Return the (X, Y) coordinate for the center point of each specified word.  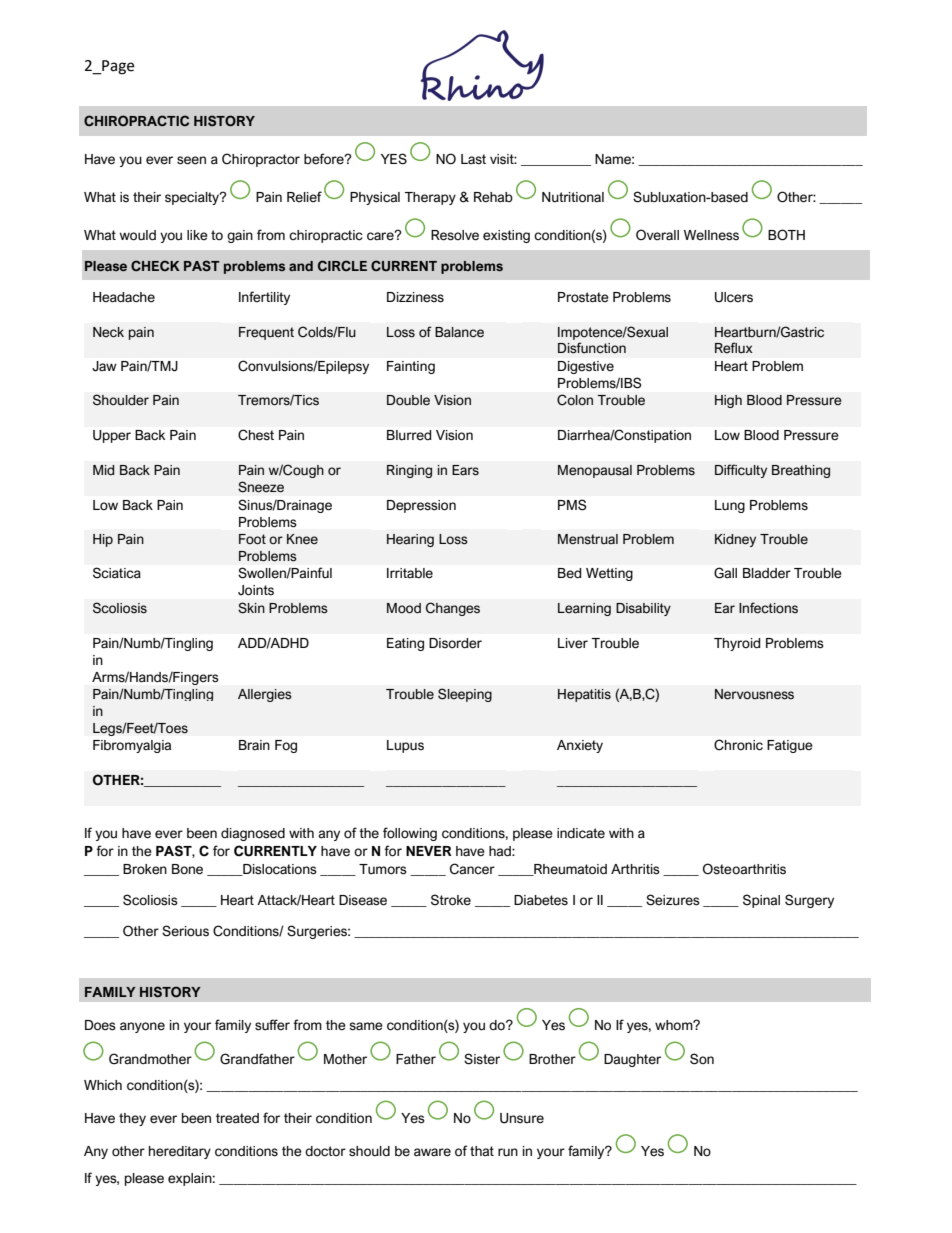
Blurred (409, 435)
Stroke (451, 900)
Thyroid (737, 644)
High (728, 401)
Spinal (761, 901)
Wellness (711, 235)
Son (702, 1059)
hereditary (180, 1152)
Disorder (455, 643)
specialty (193, 198)
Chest (256, 435)
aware (432, 1152)
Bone (187, 869)
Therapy (430, 198)
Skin (251, 608)
